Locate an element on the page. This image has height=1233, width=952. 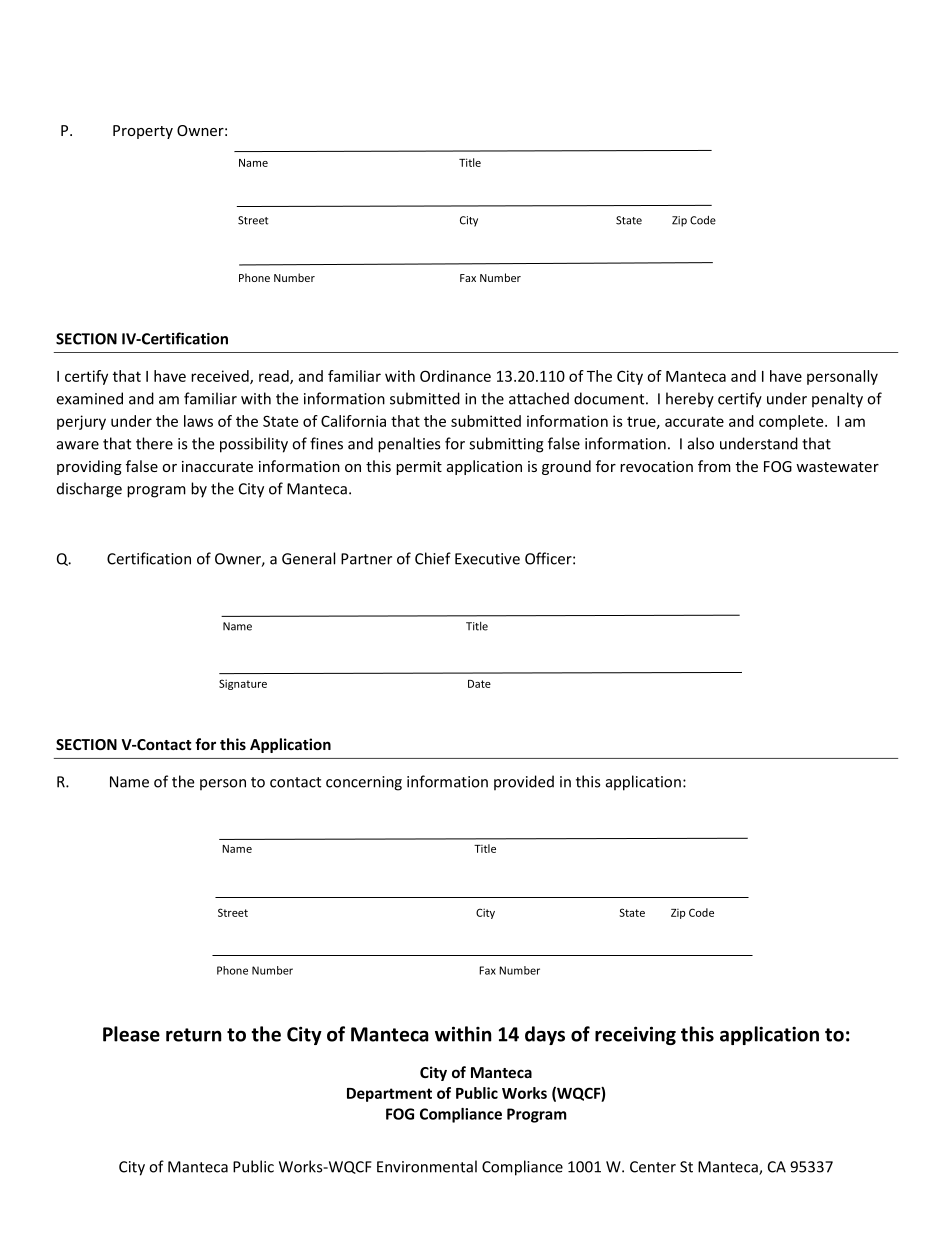
Property is located at coordinates (143, 132).
